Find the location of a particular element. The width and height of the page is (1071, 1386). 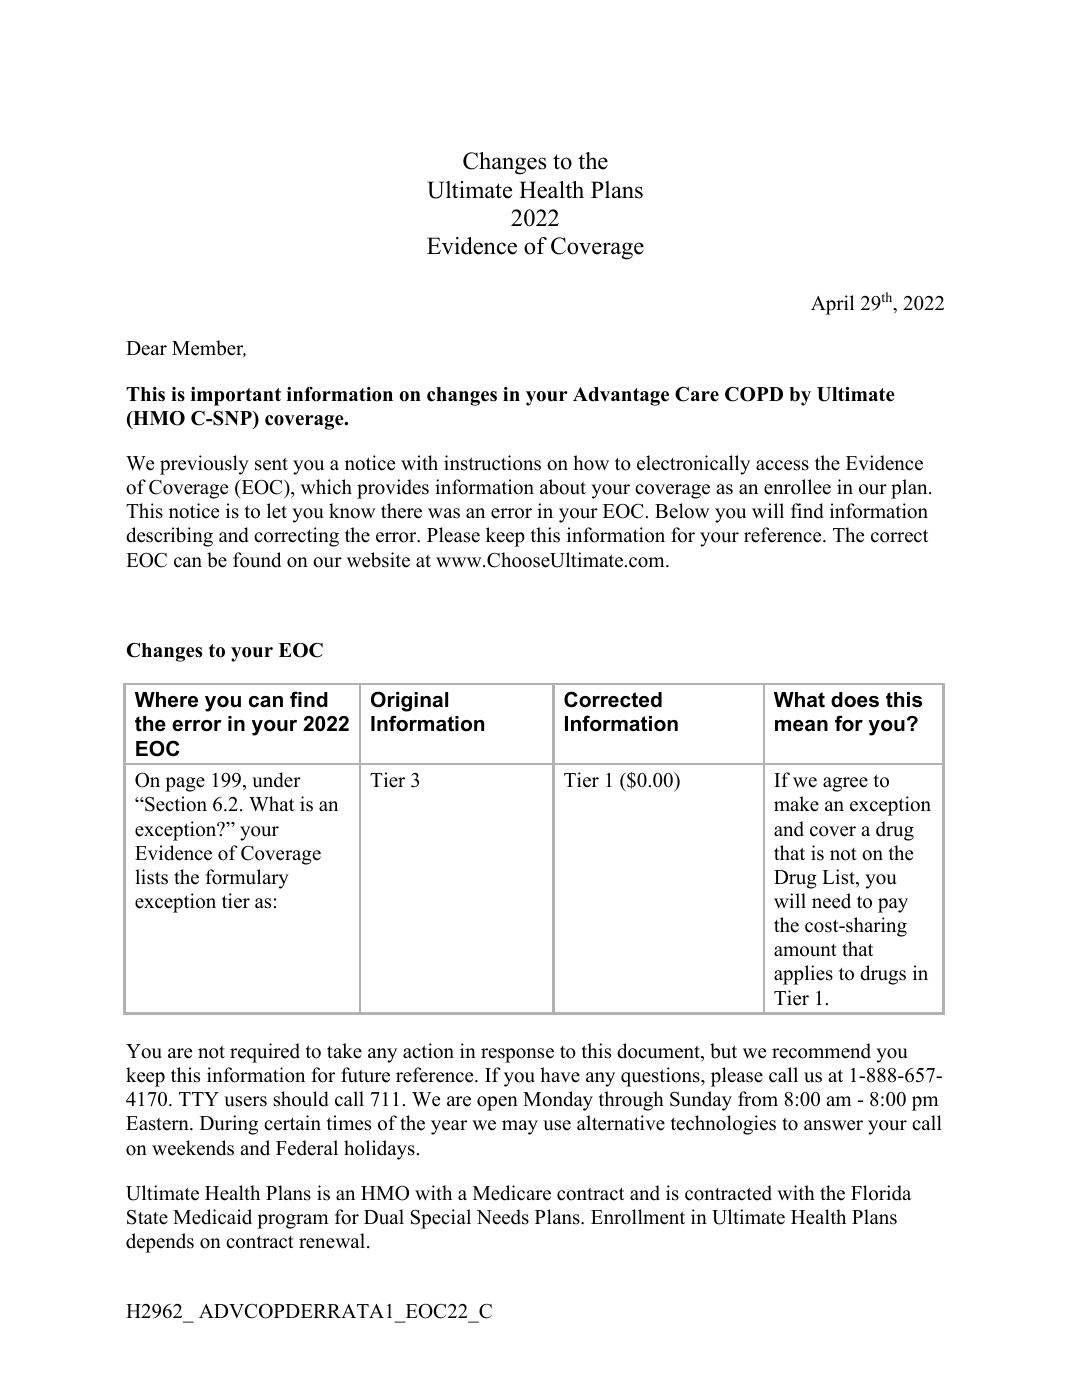

response is located at coordinates (517, 1055).
